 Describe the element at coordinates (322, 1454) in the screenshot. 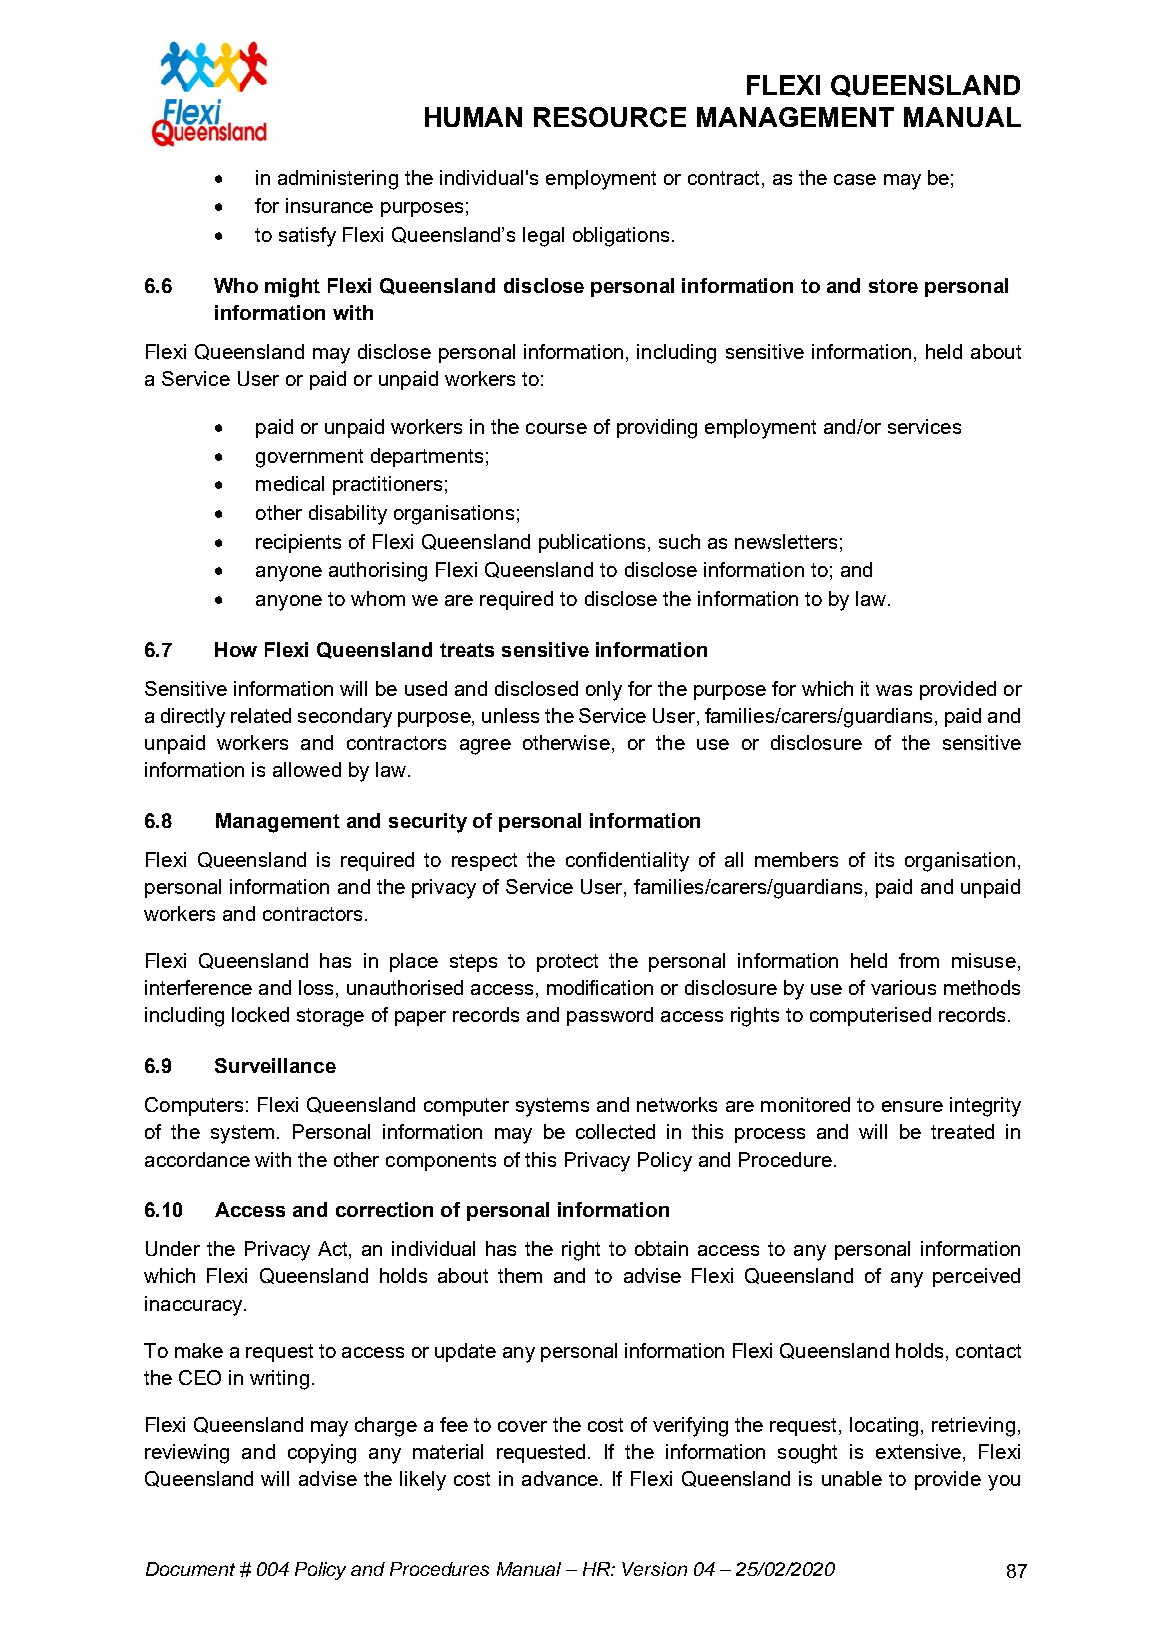

I see `copying` at that location.
